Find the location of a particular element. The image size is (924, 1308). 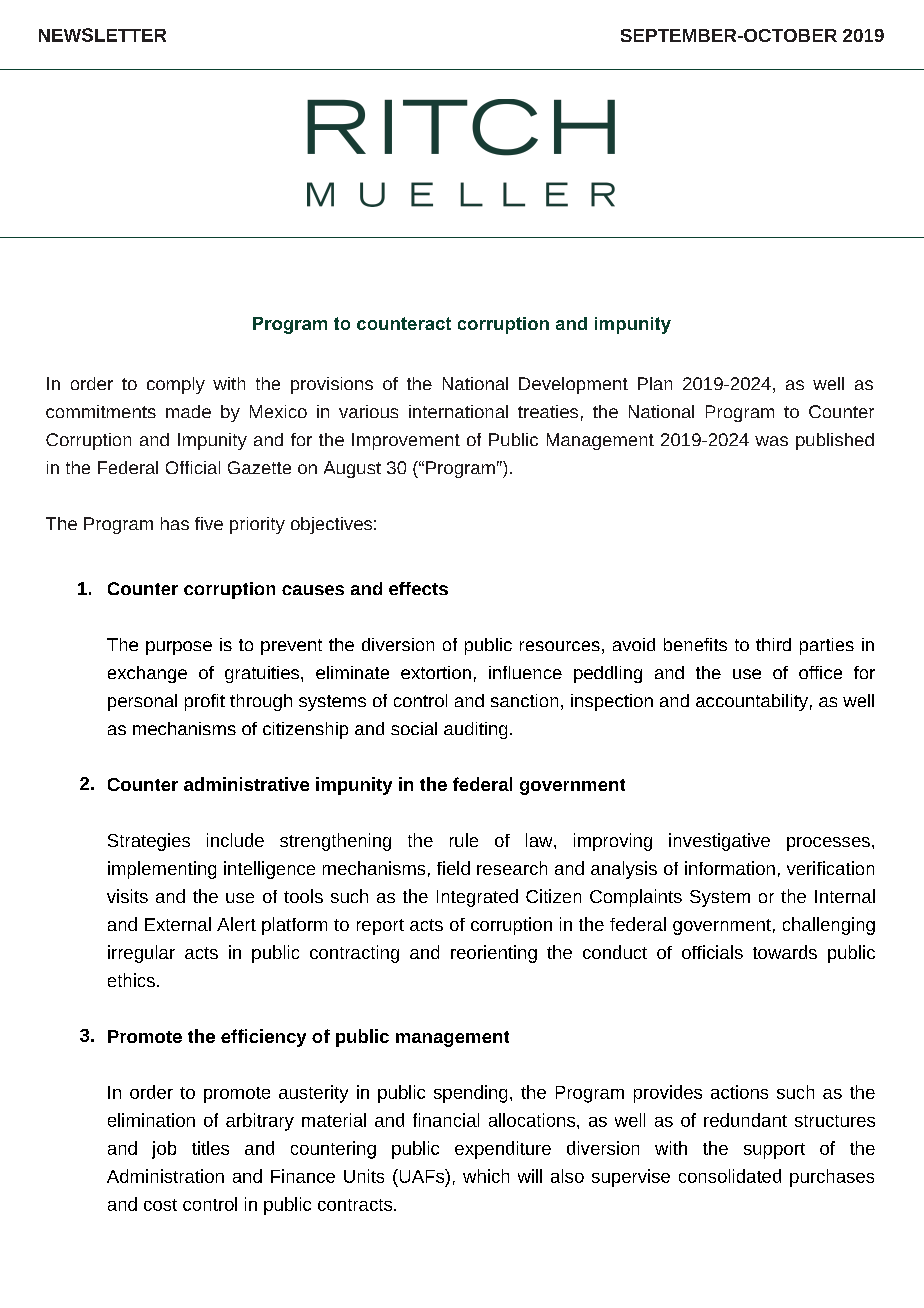

Development is located at coordinates (573, 385).
